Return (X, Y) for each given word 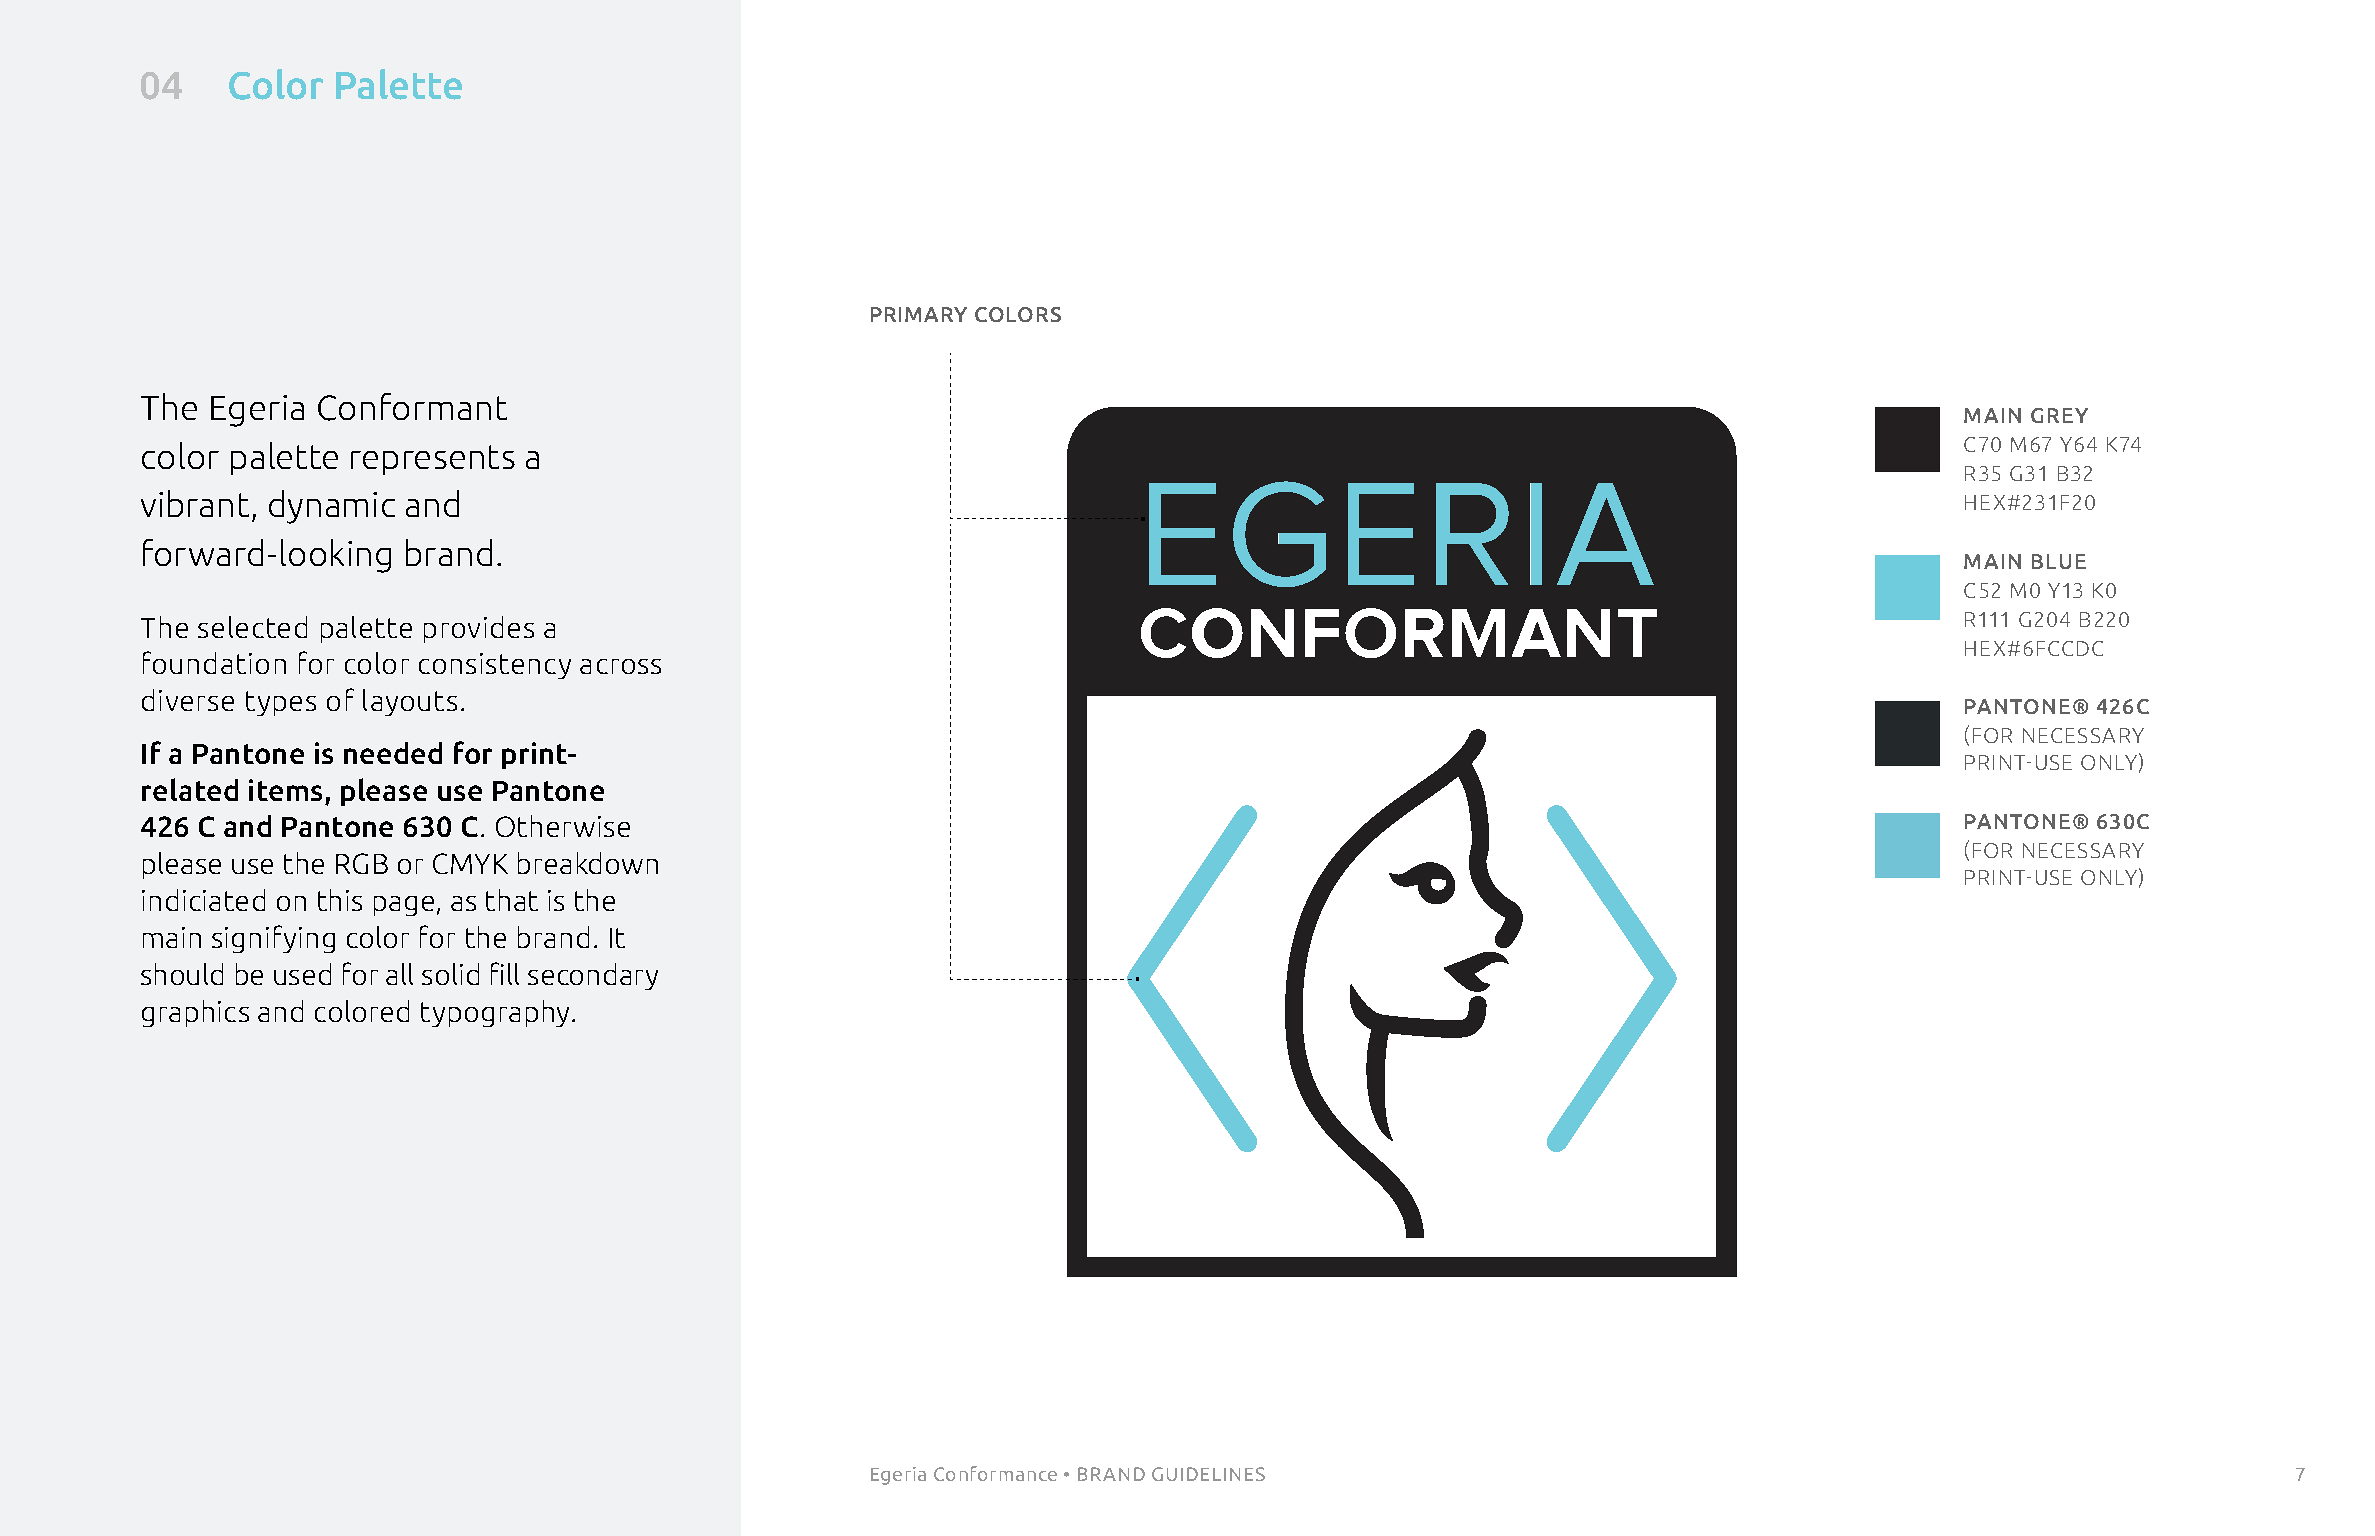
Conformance (995, 1473)
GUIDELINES (1208, 1474)
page (404, 906)
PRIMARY (919, 314)
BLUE (2059, 561)
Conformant (412, 407)
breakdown (588, 863)
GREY (2059, 415)
